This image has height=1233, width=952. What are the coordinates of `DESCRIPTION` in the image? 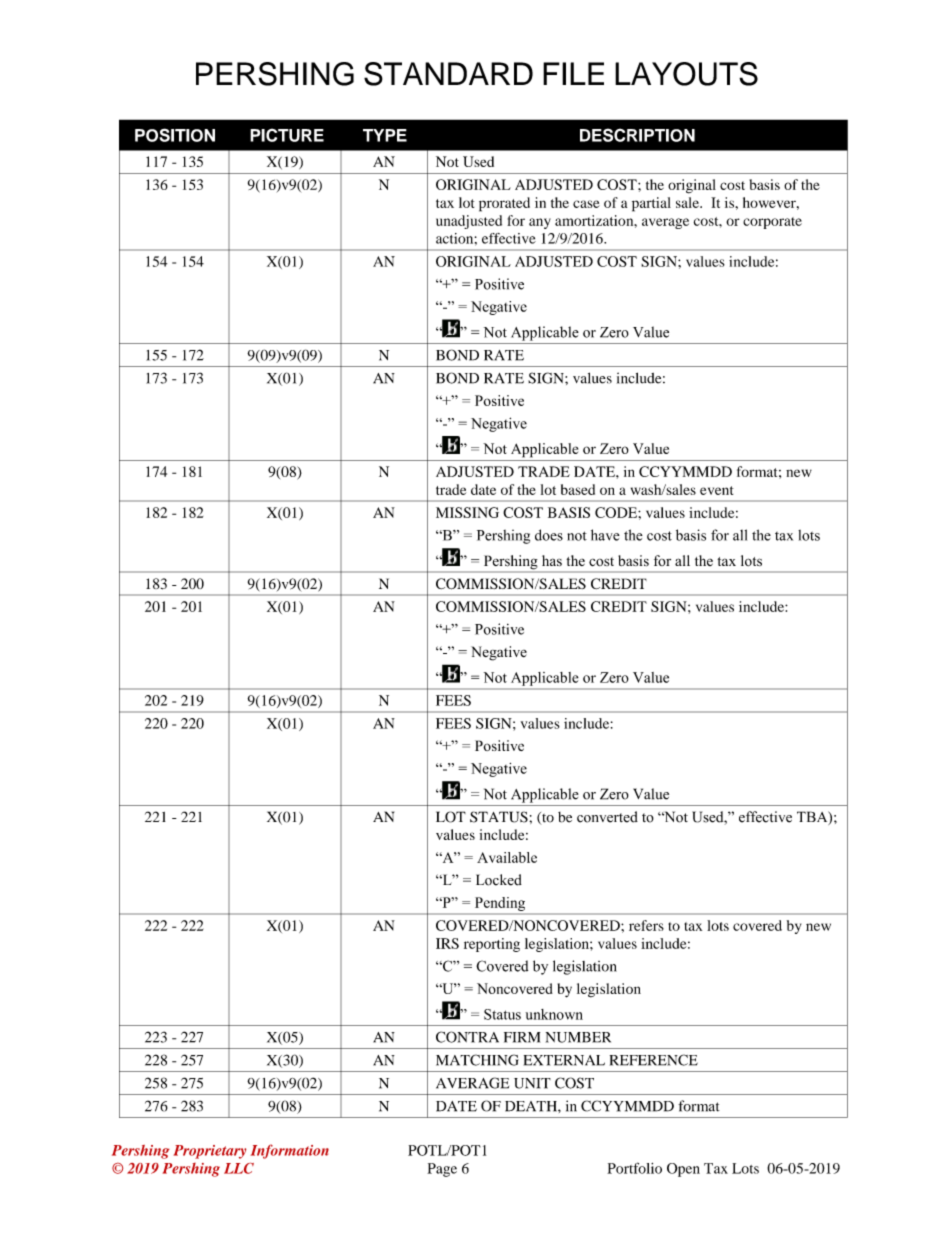 It's located at (637, 135).
